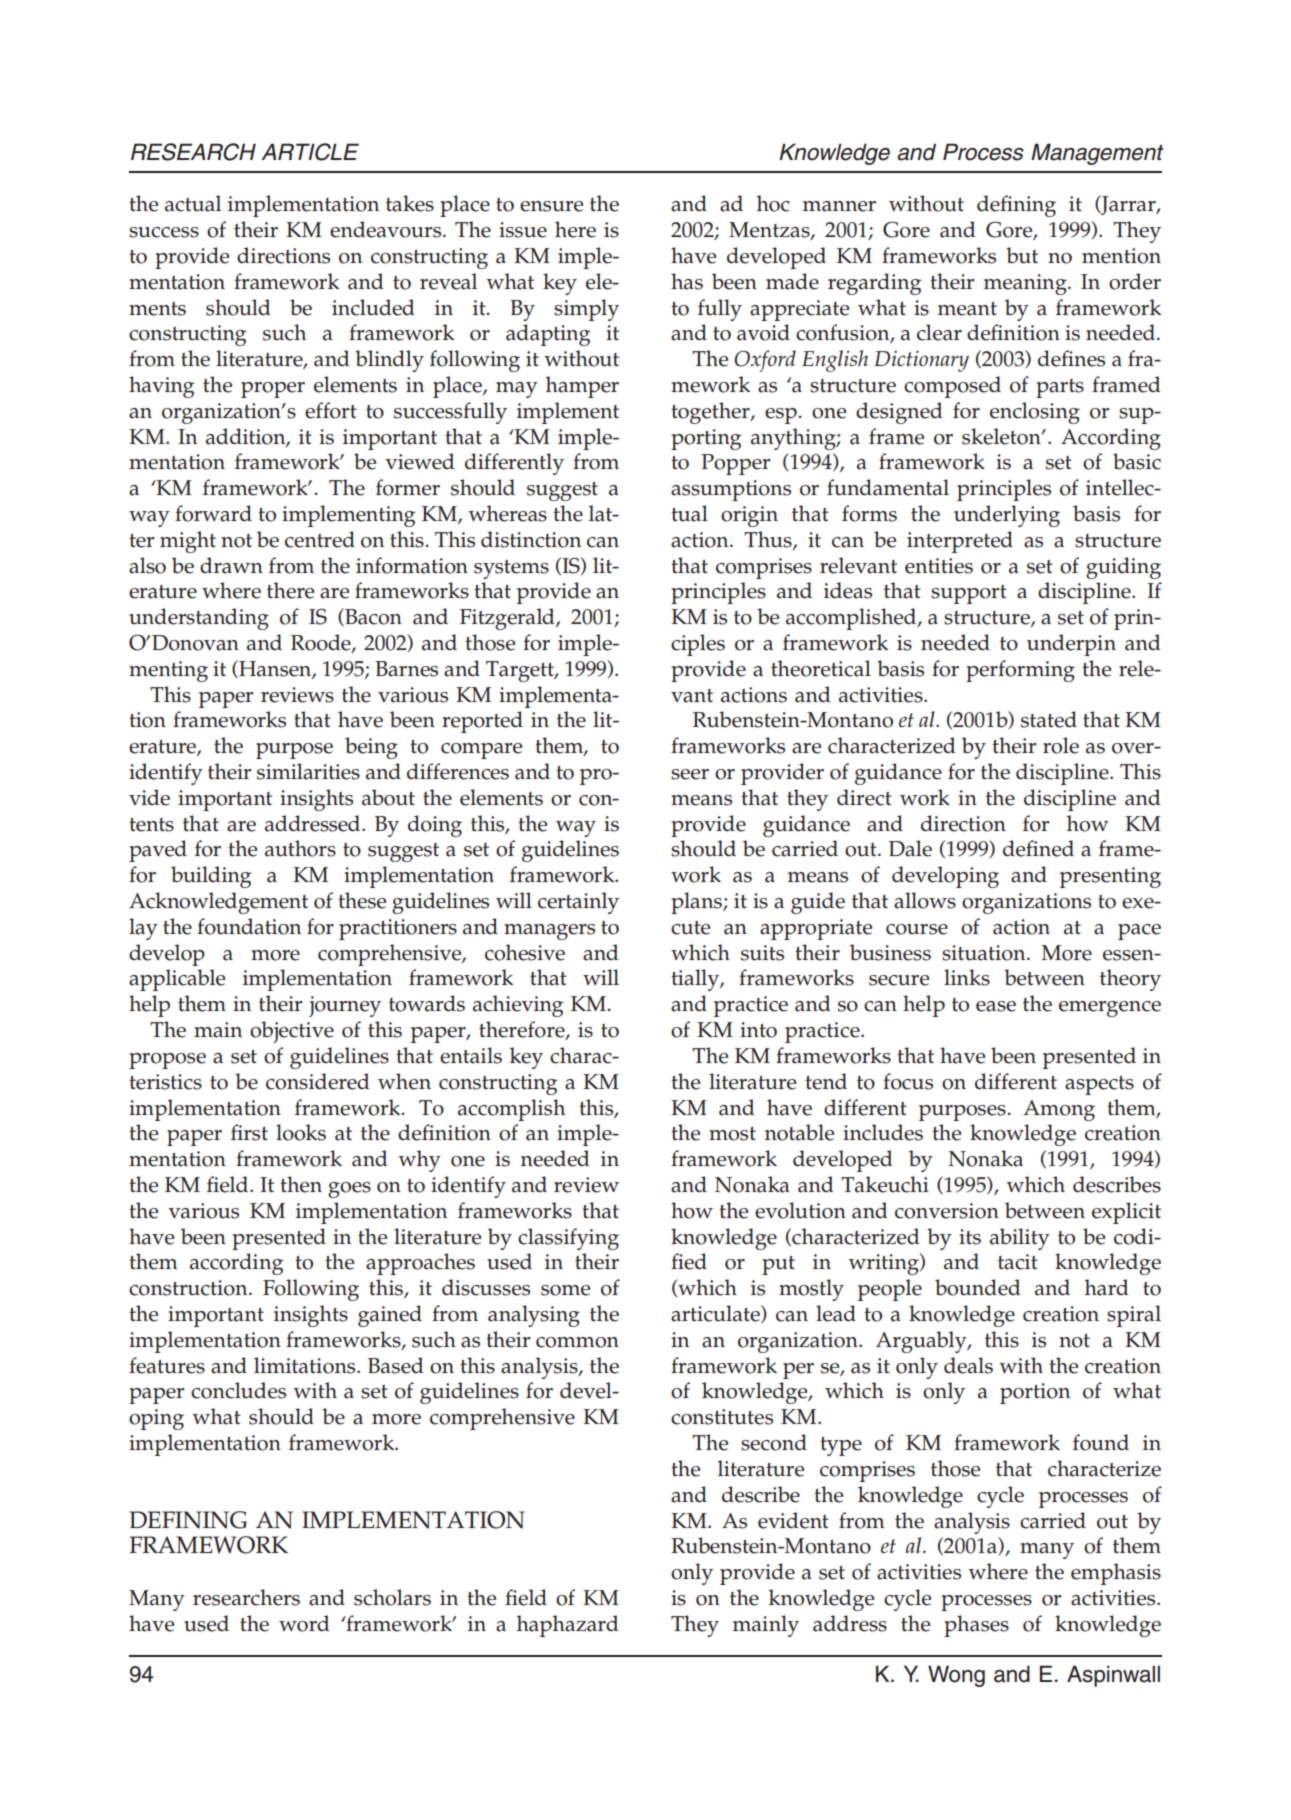 This screenshot has width=1291, height=1820. Describe the element at coordinates (211, 877) in the screenshot. I see `building` at that location.
